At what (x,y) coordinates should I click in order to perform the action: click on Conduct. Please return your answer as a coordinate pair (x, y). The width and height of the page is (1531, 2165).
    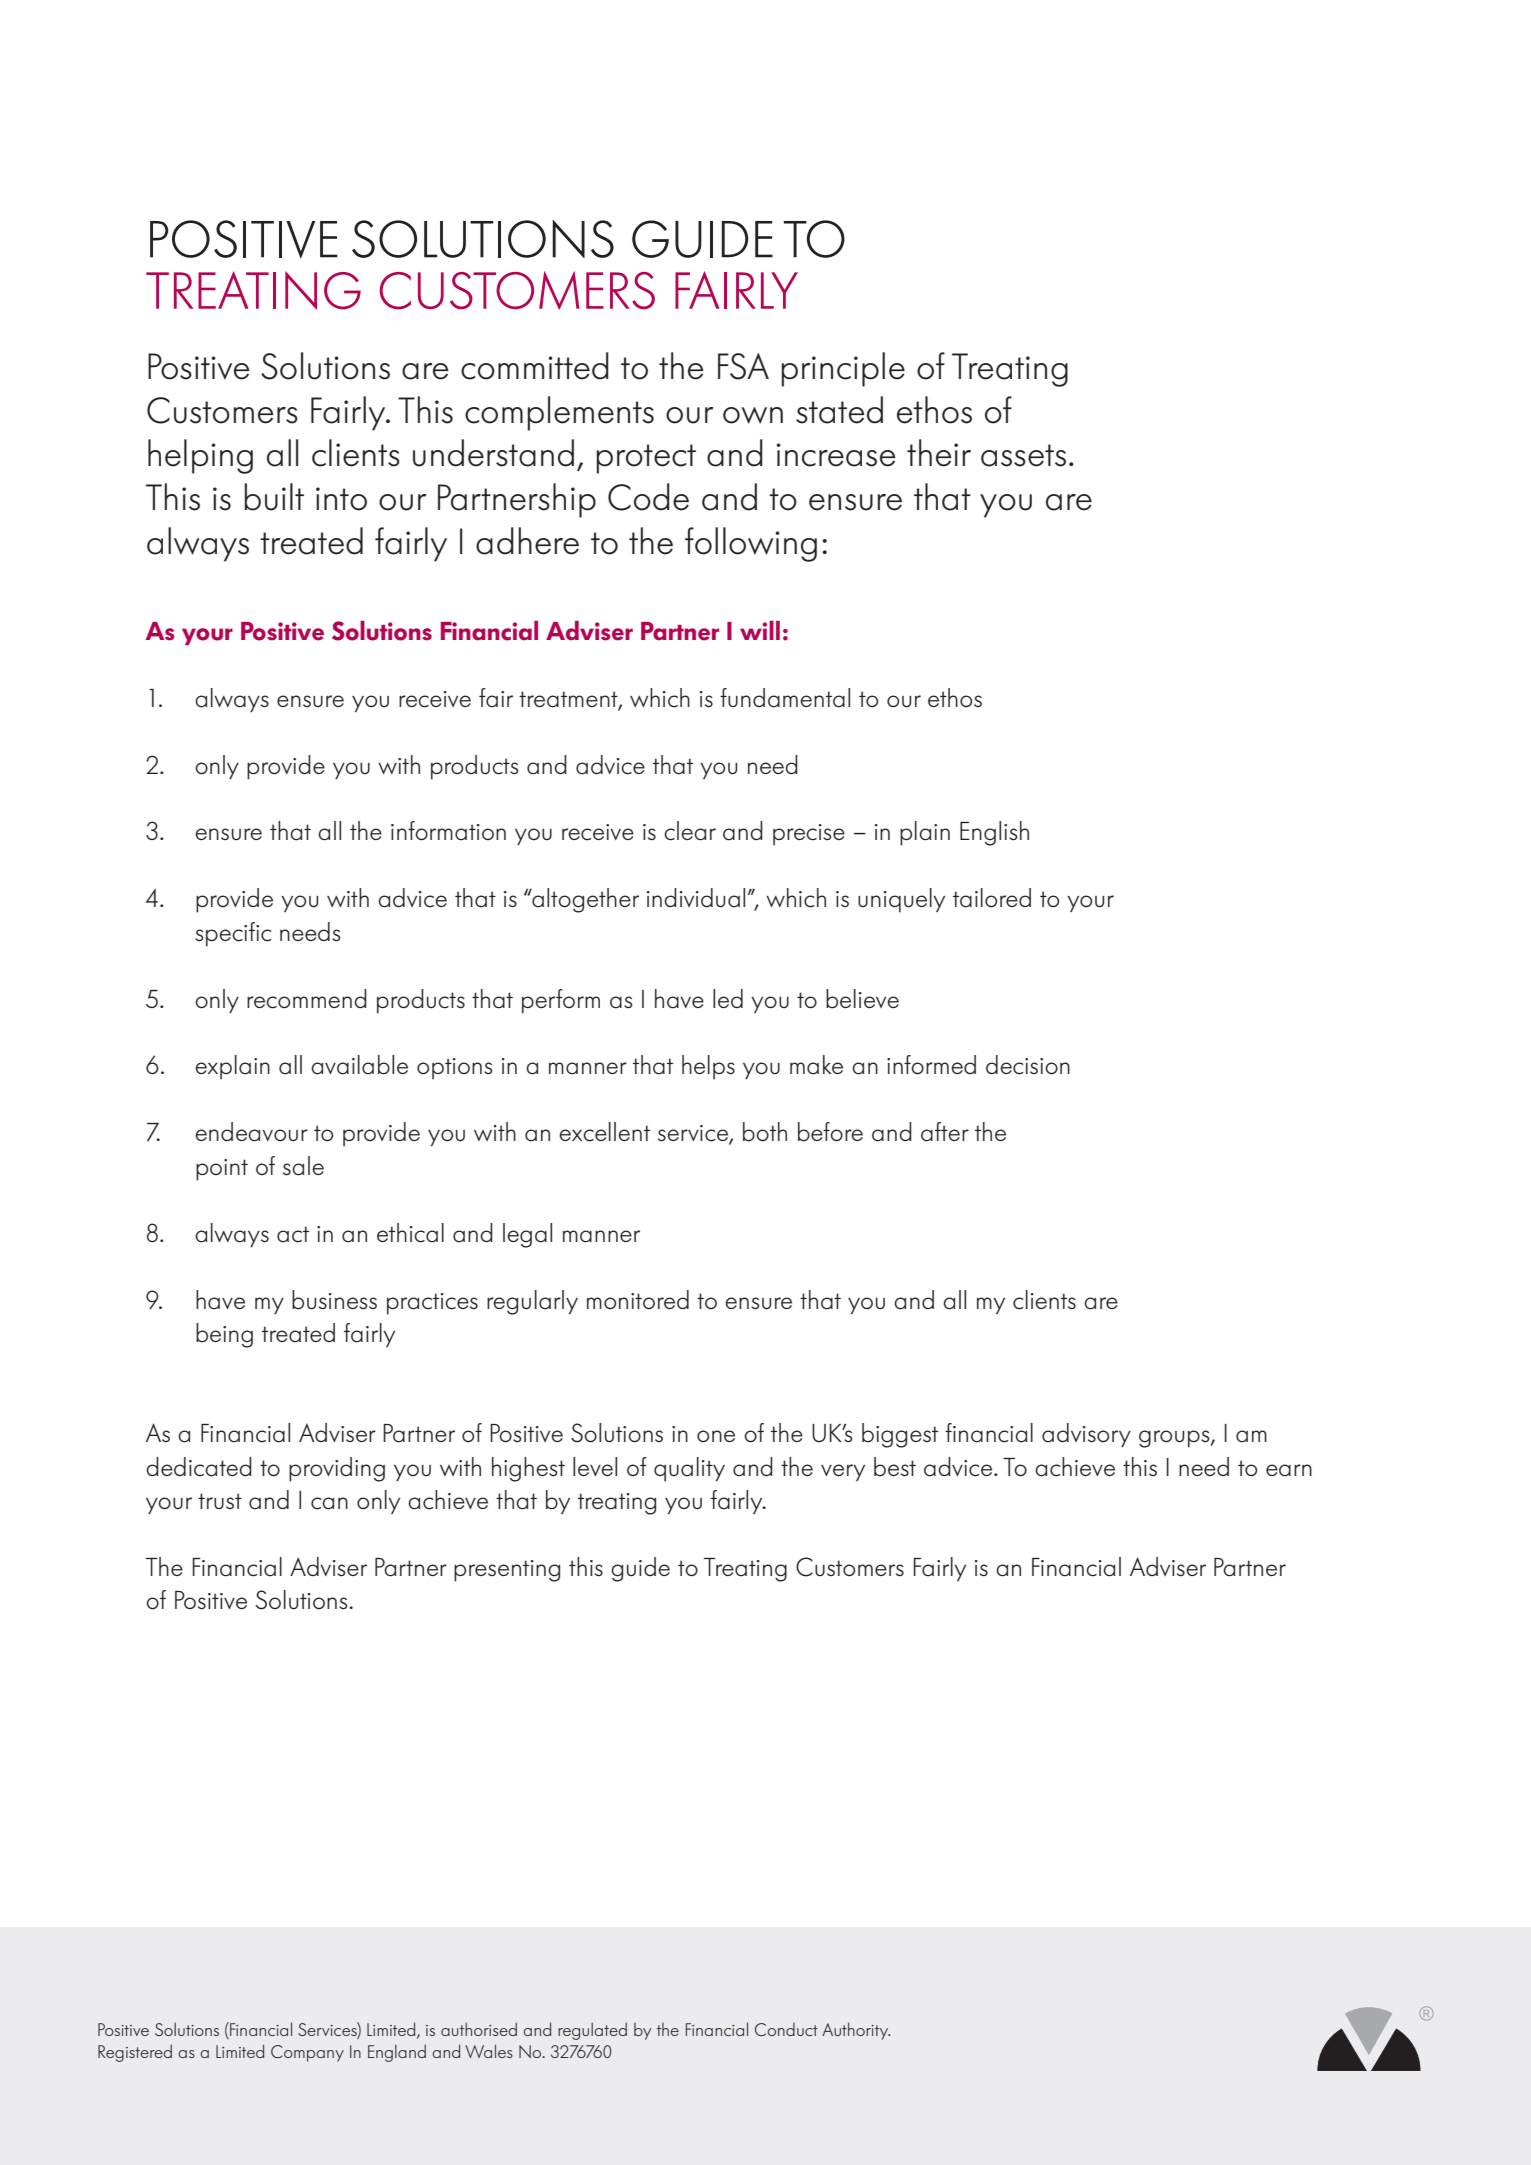
    Looking at the image, I should click on (786, 2029).
